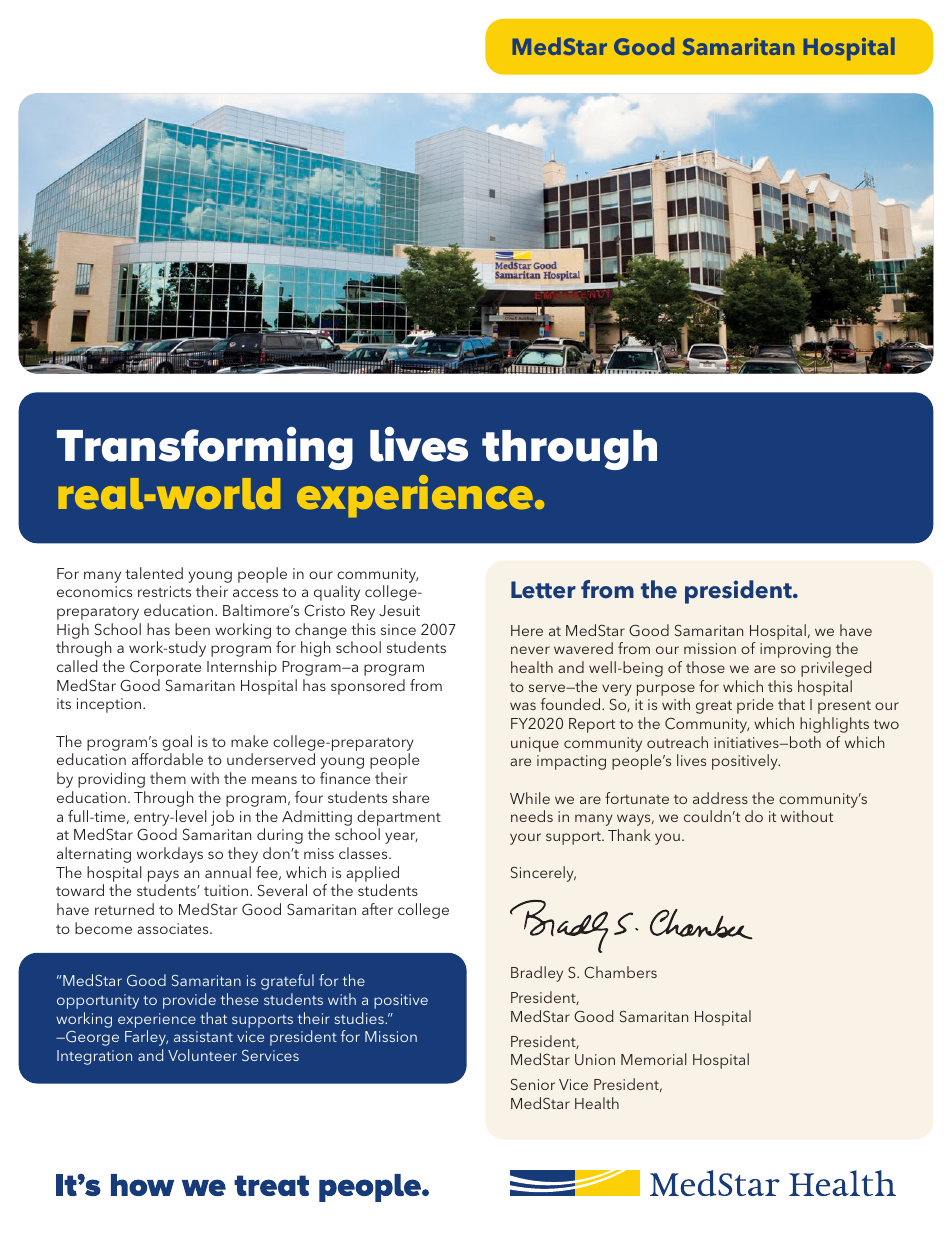 The image size is (952, 1233). I want to click on improving, so click(795, 650).
